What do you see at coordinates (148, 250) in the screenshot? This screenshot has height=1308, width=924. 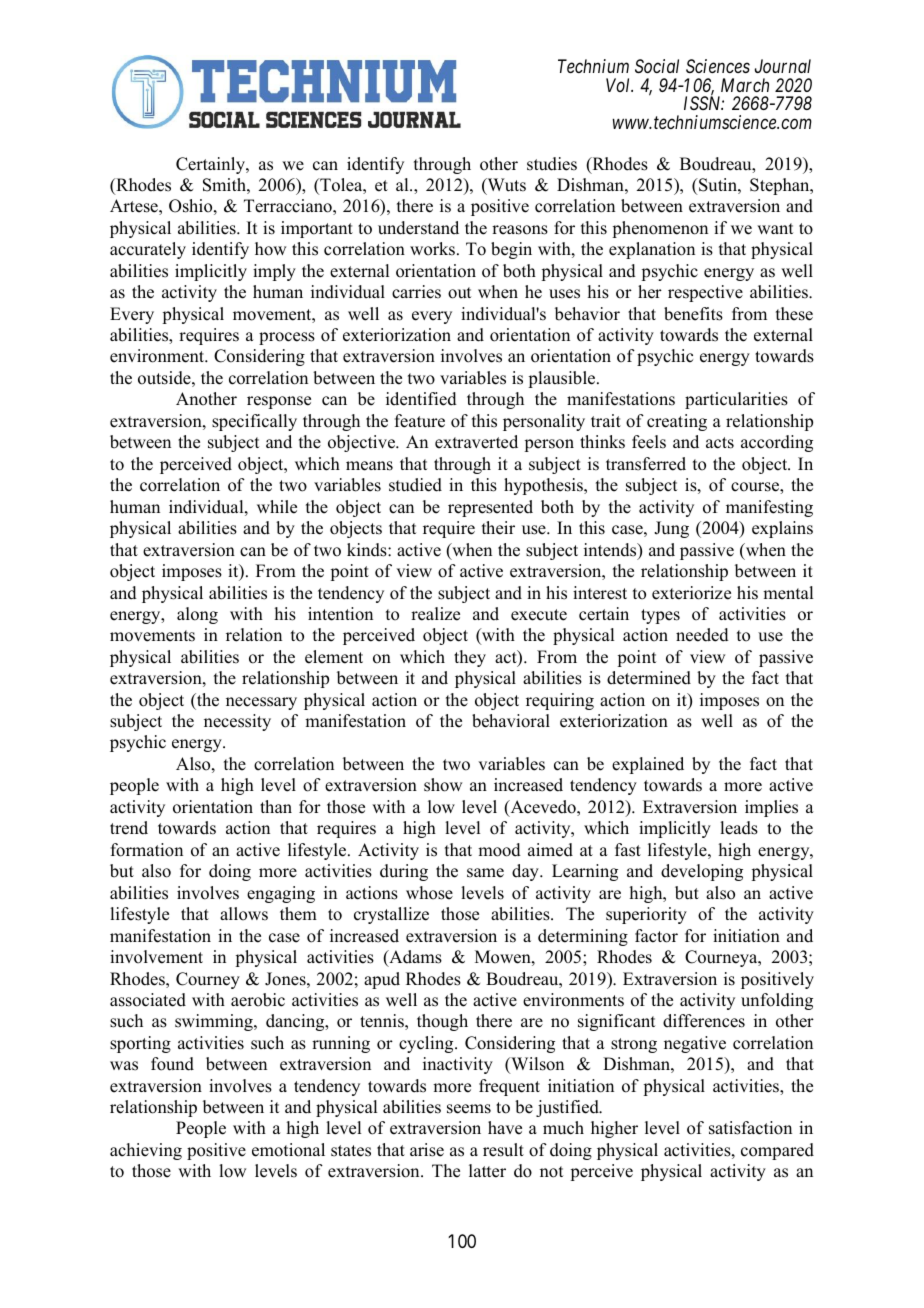 I see `accurately` at bounding box center [148, 250].
